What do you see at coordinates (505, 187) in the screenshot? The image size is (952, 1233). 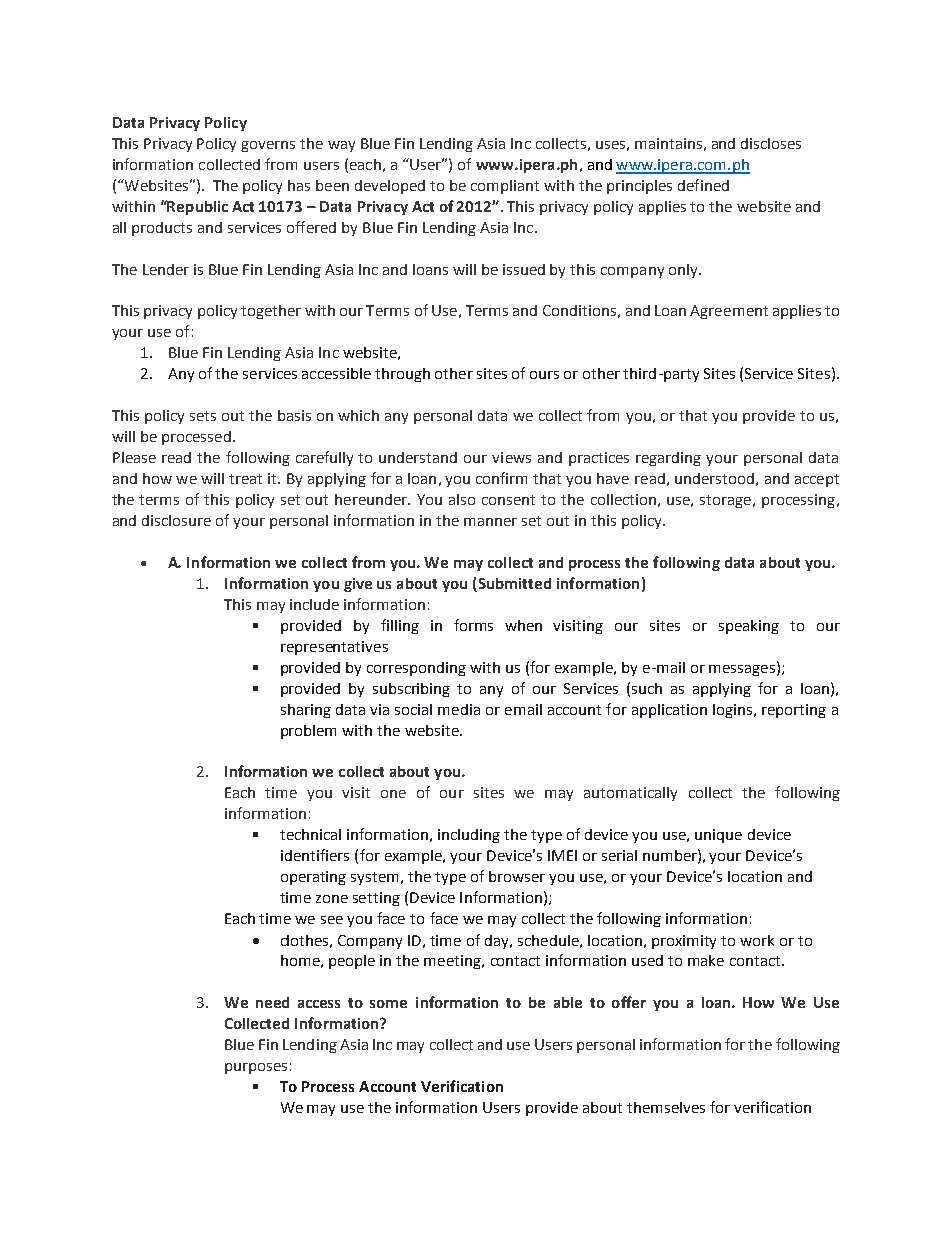 I see `compliant` at bounding box center [505, 187].
